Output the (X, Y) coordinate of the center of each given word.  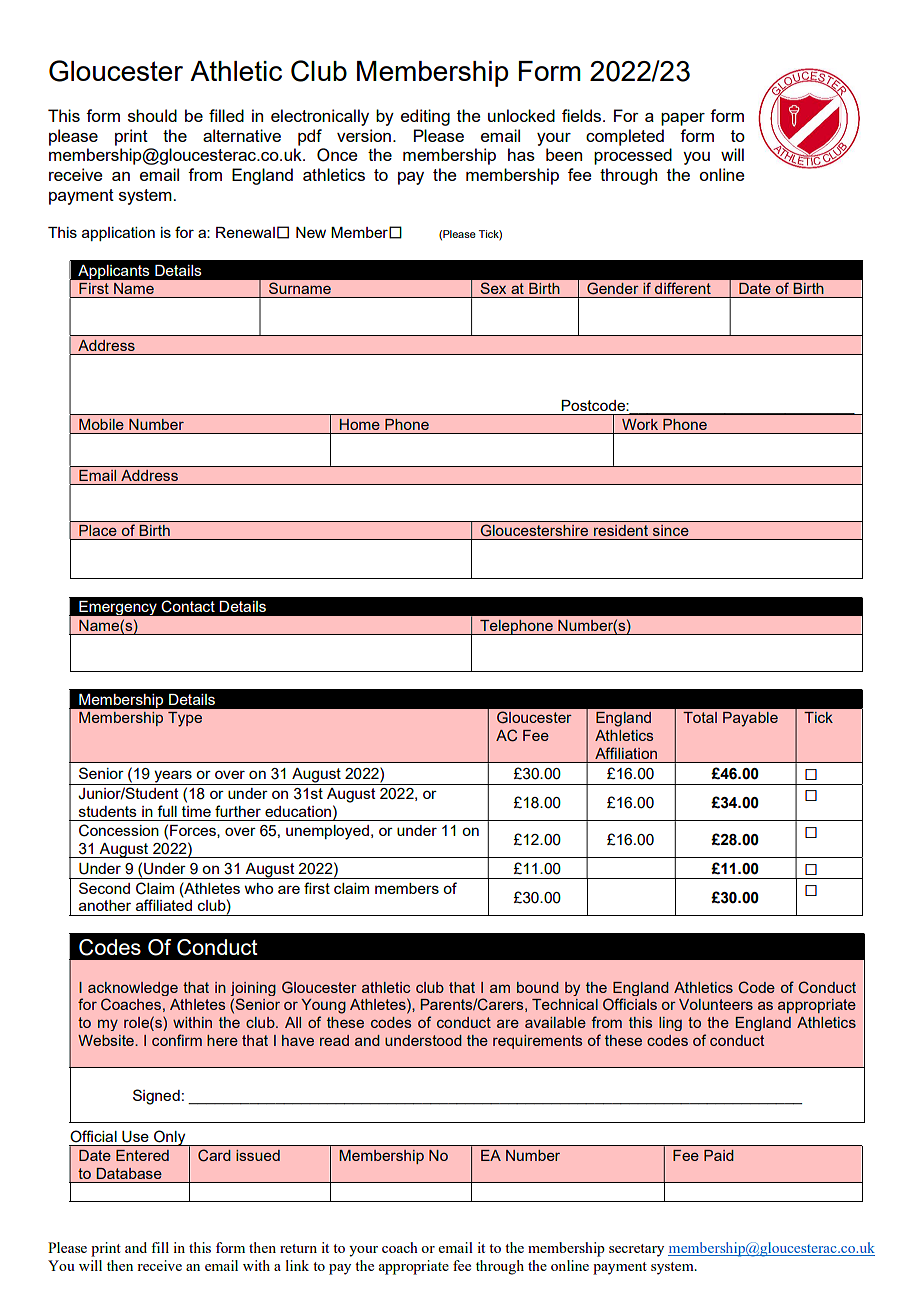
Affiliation (626, 753)
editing (425, 117)
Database (129, 1173)
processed (633, 156)
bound (538, 987)
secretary (636, 1250)
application (118, 234)
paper (683, 119)
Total (700, 717)
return (298, 1248)
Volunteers (716, 1004)
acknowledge (133, 989)
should (152, 115)
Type (185, 719)
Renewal (245, 232)
